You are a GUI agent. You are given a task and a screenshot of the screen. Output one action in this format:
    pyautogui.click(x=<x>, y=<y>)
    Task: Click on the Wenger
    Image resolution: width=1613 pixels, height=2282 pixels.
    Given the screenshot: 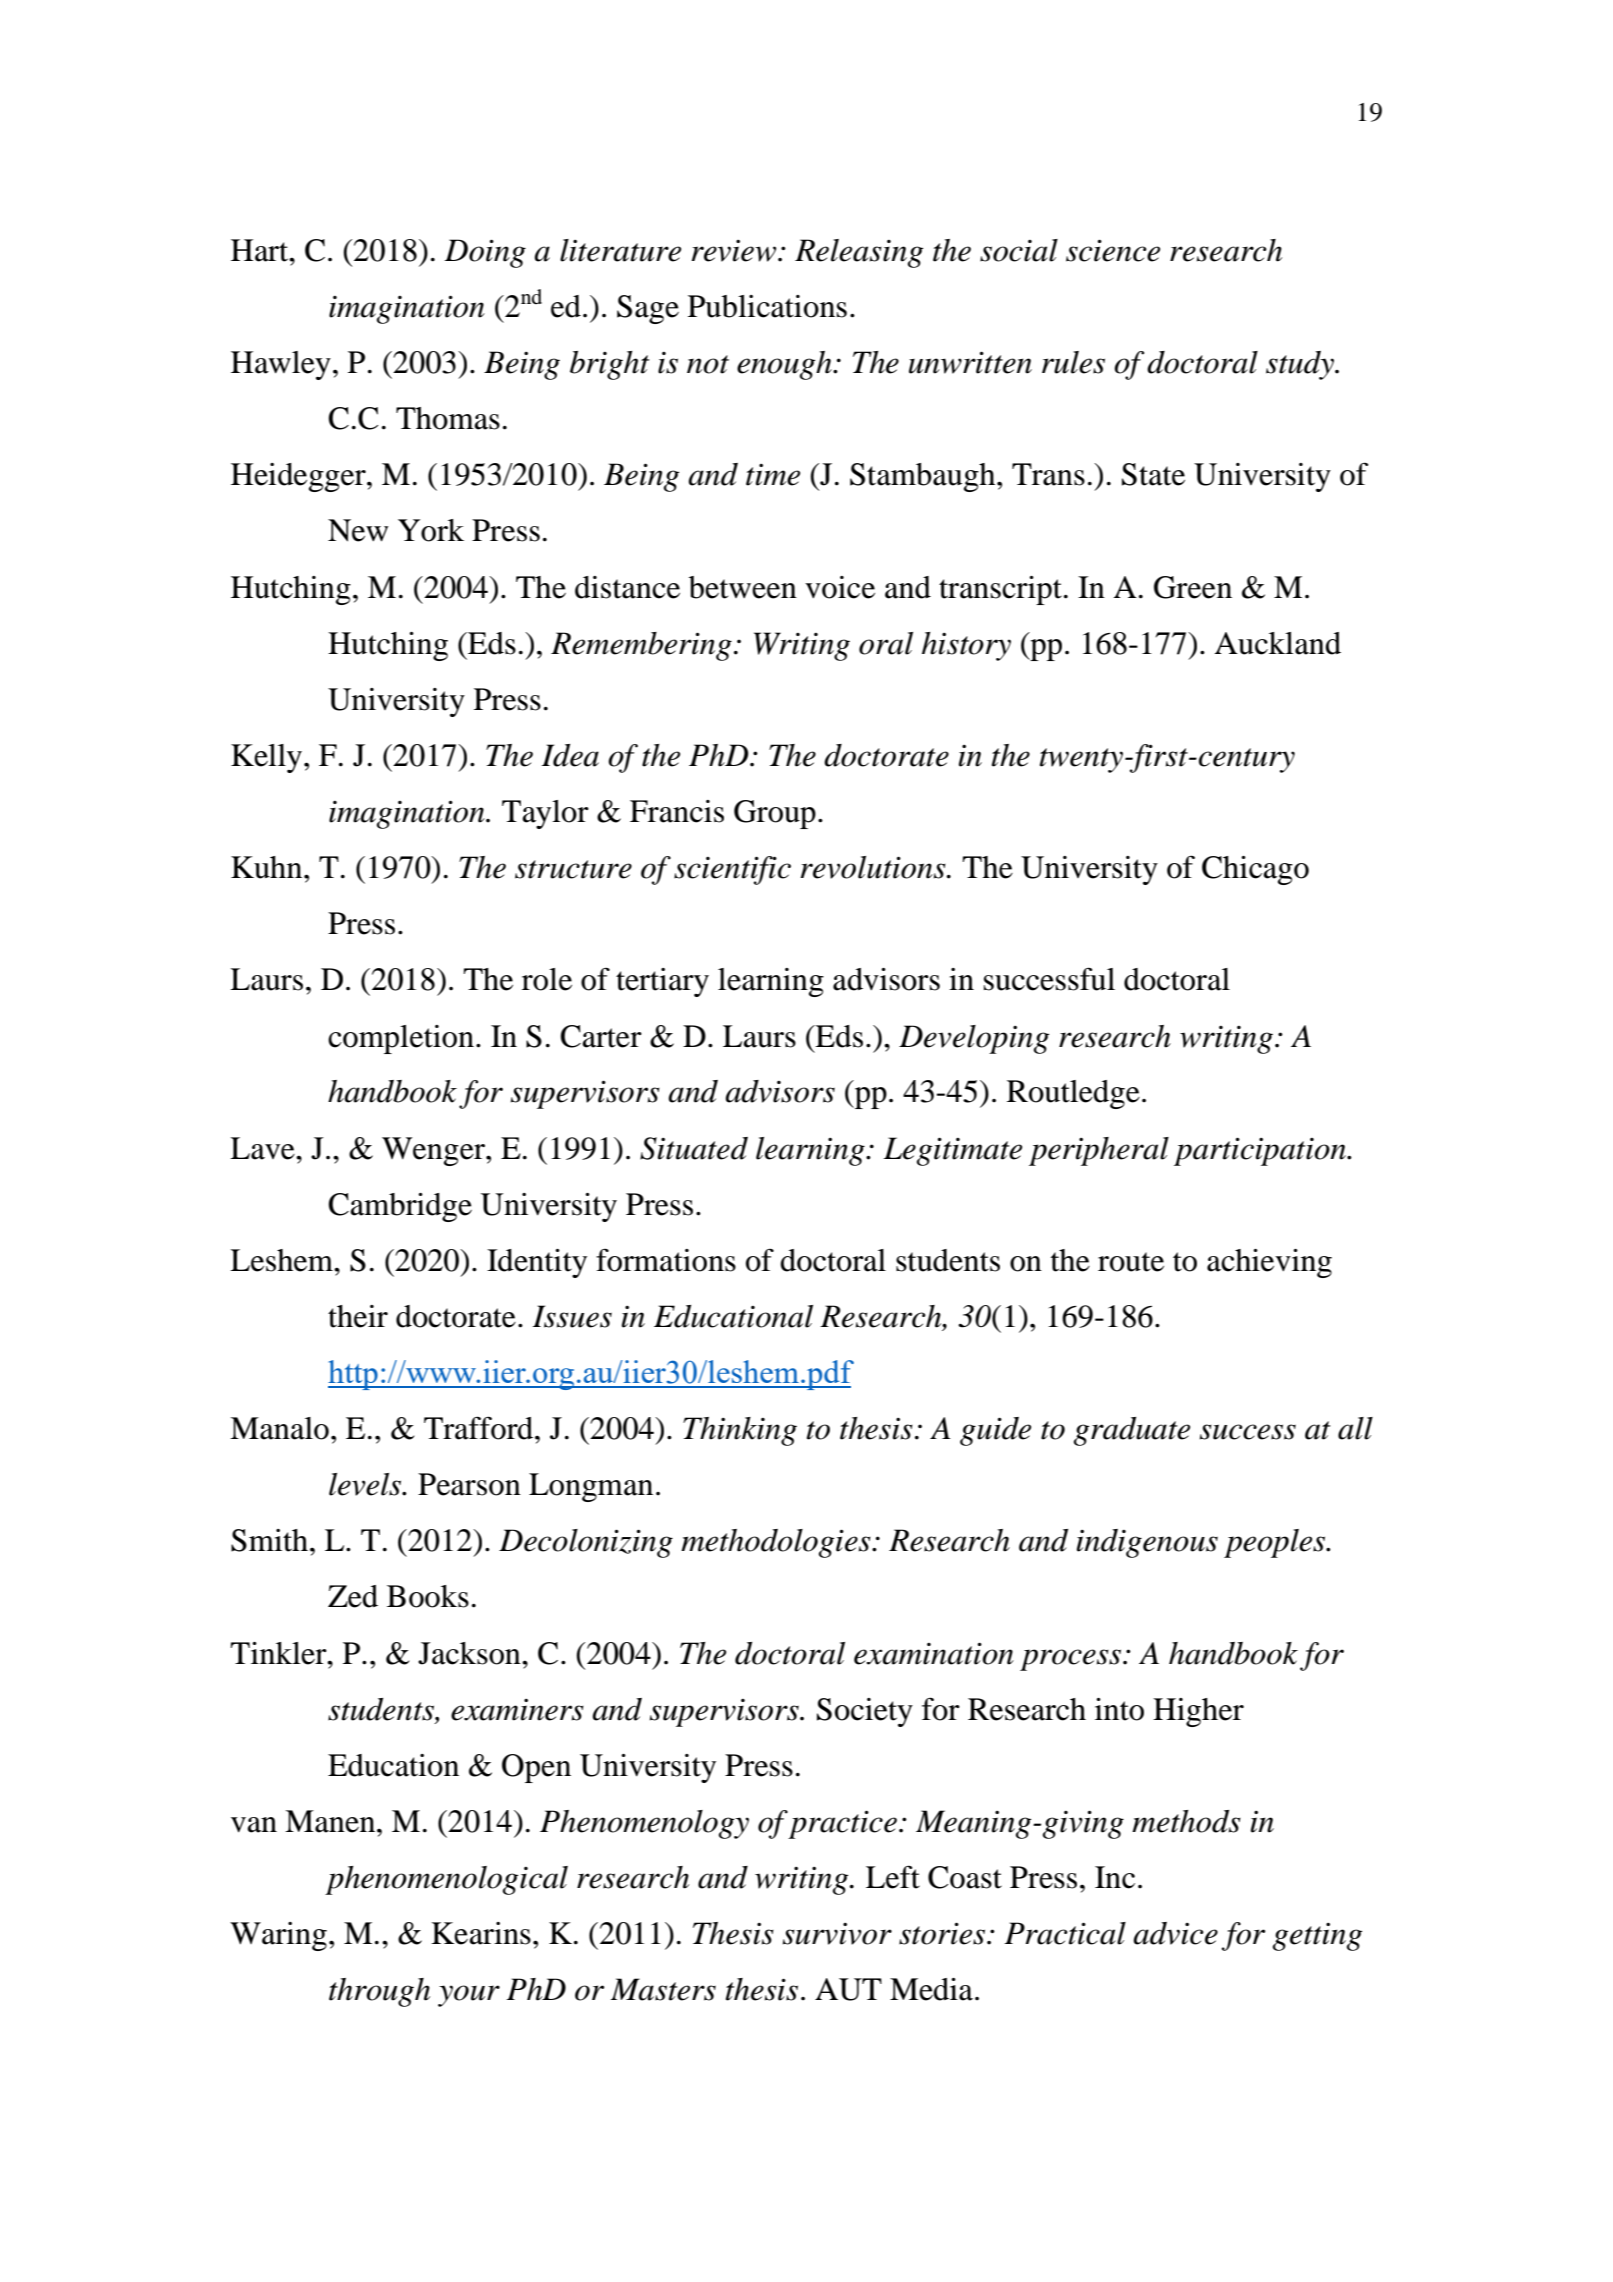 What is the action you would take?
    pyautogui.click(x=434, y=1151)
